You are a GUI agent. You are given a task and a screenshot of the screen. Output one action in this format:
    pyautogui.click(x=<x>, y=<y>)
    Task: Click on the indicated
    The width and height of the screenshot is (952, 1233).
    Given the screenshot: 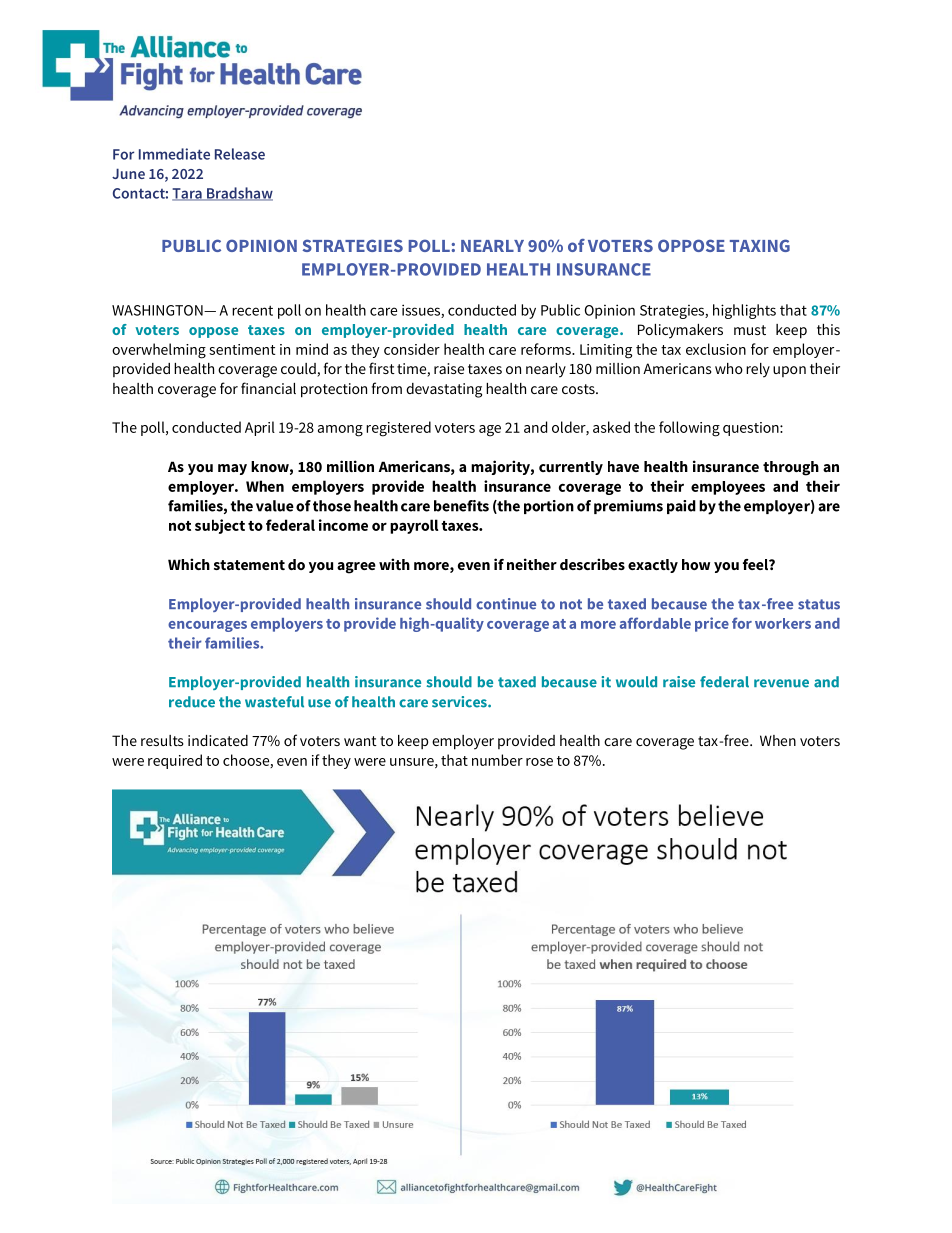 What is the action you would take?
    pyautogui.click(x=218, y=740)
